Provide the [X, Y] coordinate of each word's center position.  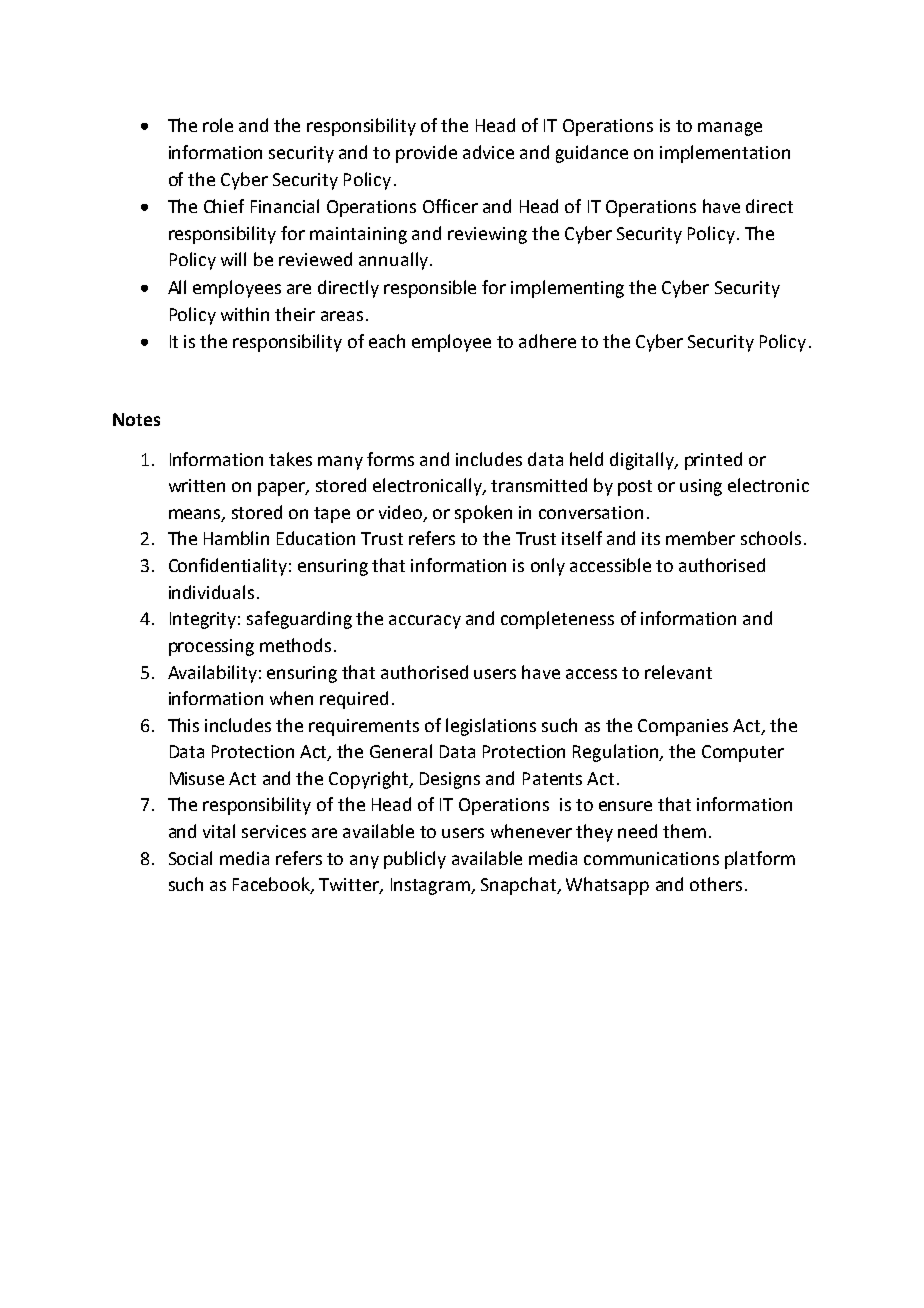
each [387, 341]
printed [713, 461]
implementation [725, 154]
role [218, 125]
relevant [678, 672]
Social [190, 858]
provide [426, 154]
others [716, 884]
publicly [415, 860]
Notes [136, 419]
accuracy [425, 622]
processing [211, 647]
